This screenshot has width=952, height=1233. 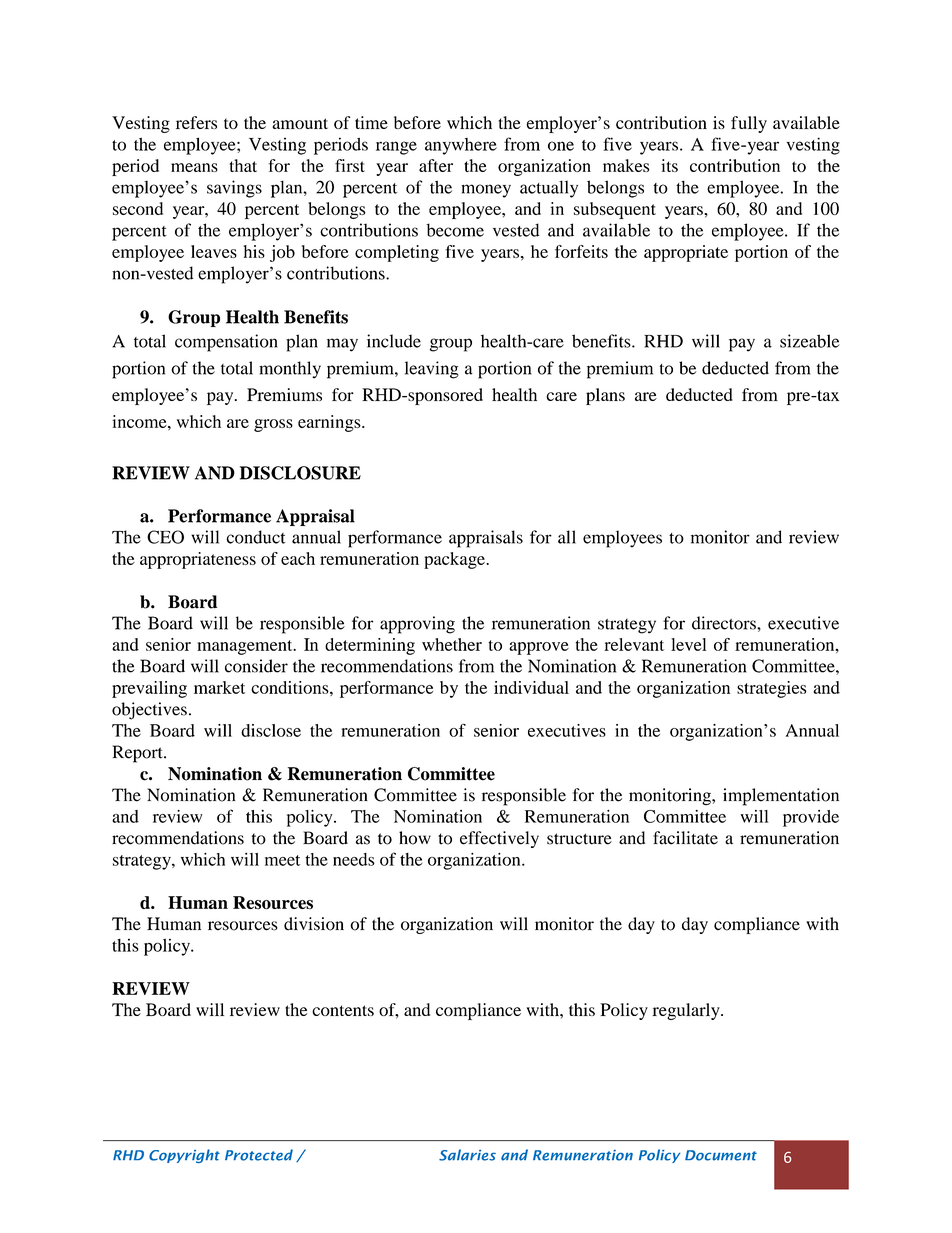 What do you see at coordinates (184, 1156) in the screenshot?
I see `Copyright` at bounding box center [184, 1156].
